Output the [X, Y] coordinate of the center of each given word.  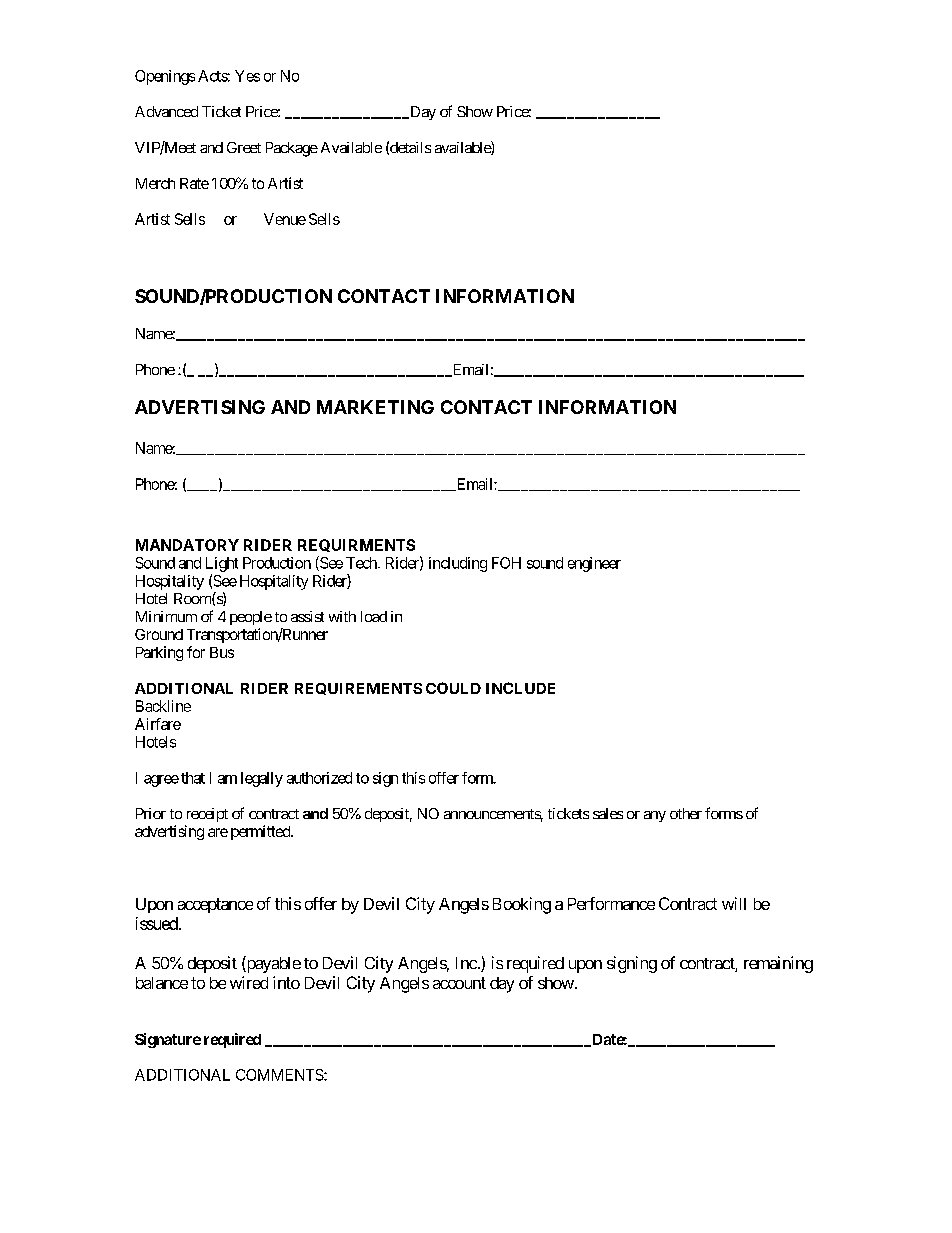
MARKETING [375, 407]
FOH [506, 563]
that [193, 778]
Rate [194, 183]
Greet [244, 147]
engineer [594, 564]
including [458, 564]
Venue [285, 219]
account [459, 983]
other [686, 813]
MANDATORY [187, 545]
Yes [247, 76]
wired [249, 982]
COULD [453, 688]
